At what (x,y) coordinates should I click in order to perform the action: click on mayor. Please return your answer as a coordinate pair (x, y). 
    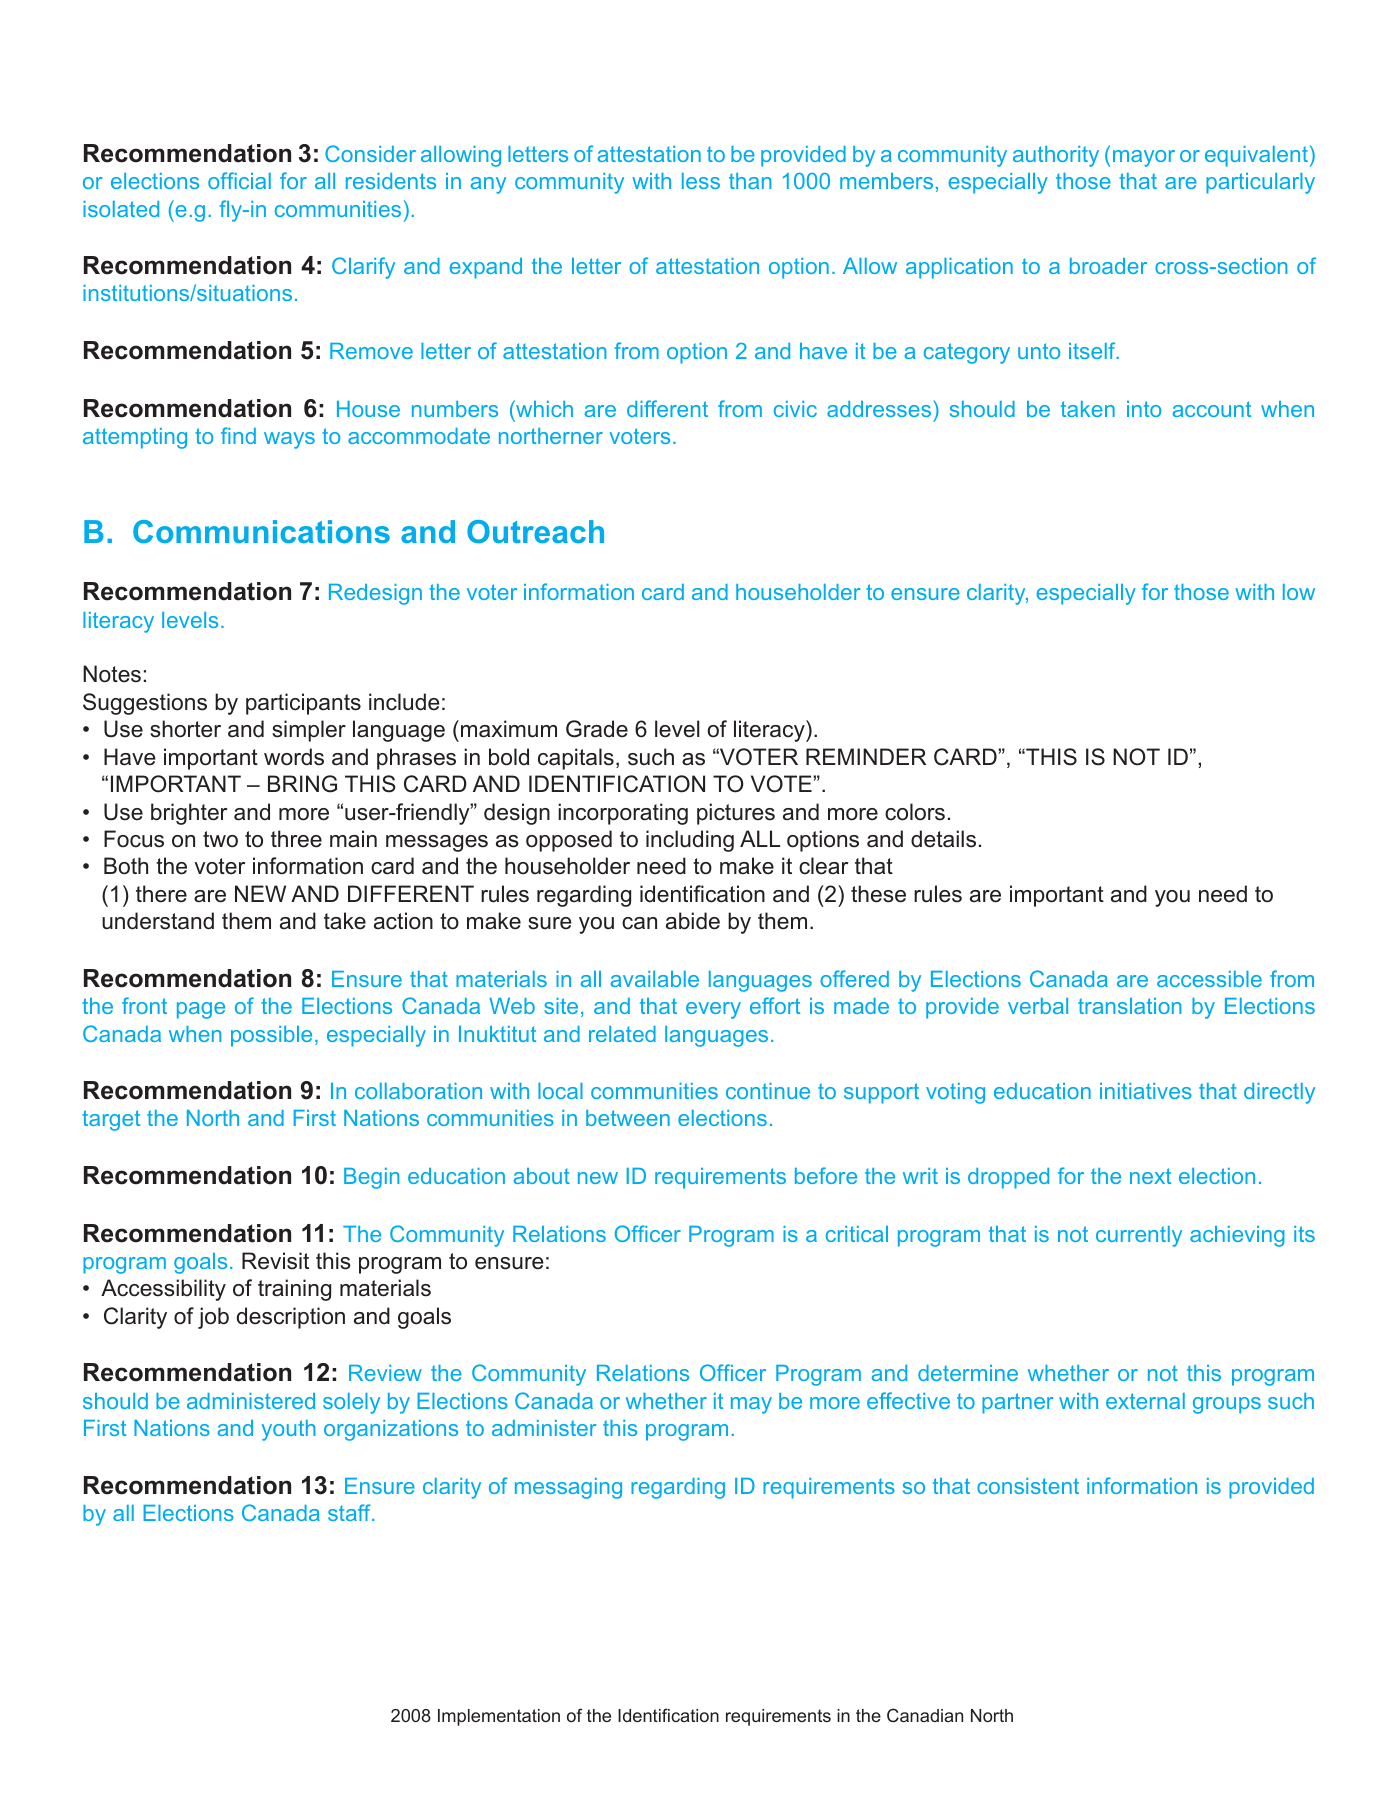
    Looking at the image, I should click on (1144, 158).
